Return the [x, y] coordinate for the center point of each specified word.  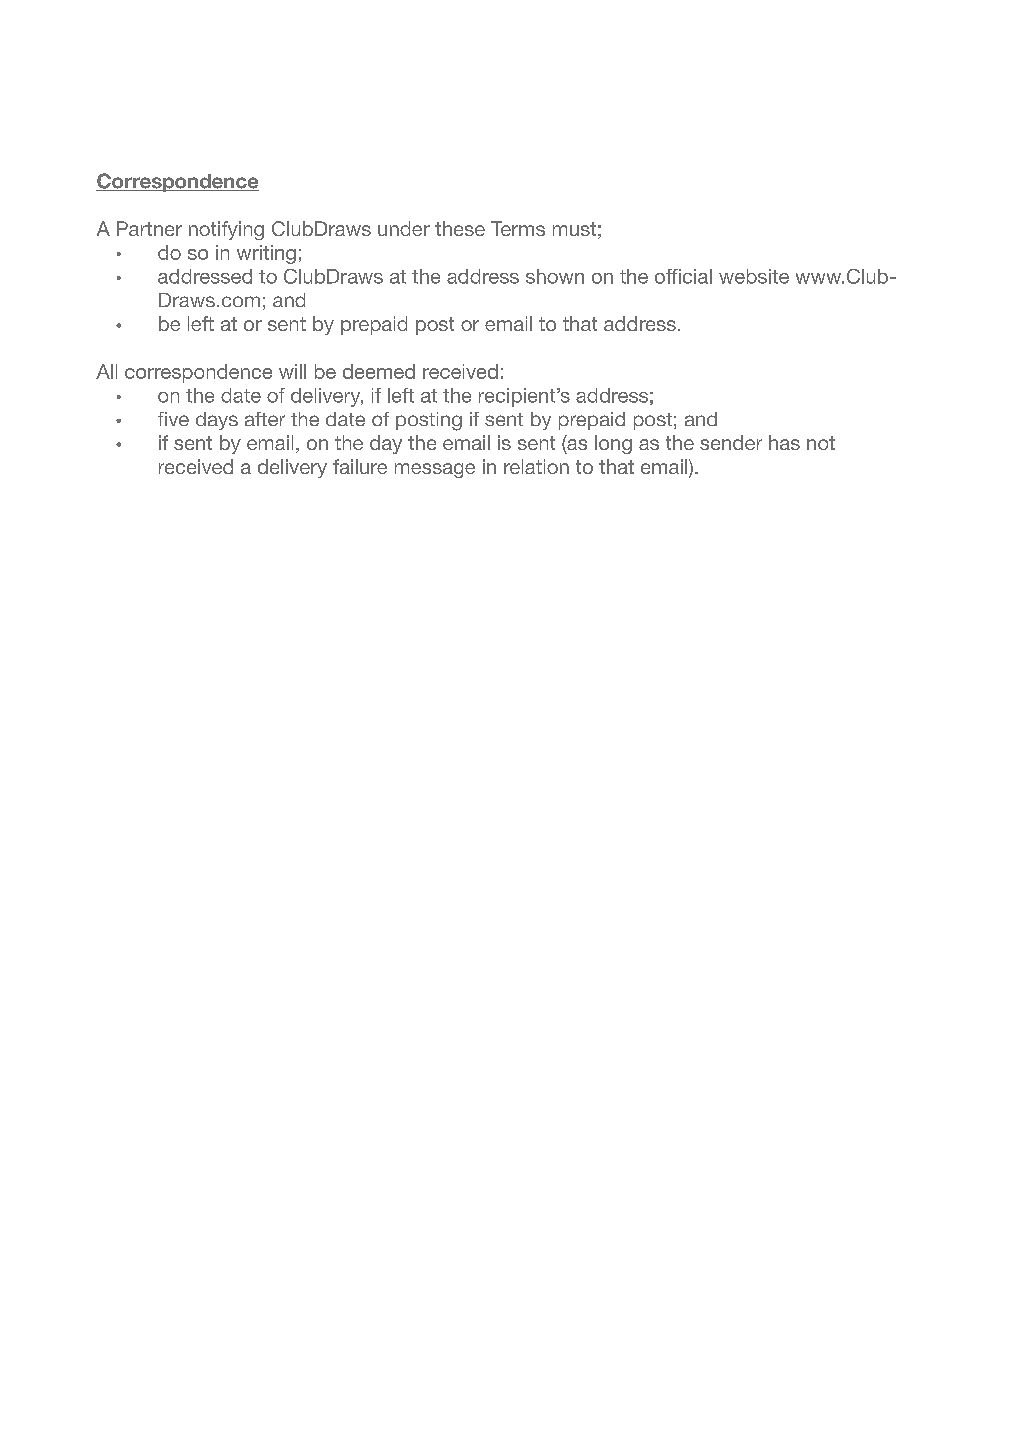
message [435, 470]
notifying [226, 230]
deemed [379, 371]
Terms [518, 228]
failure [360, 466]
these [460, 228]
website [754, 276]
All [106, 371]
